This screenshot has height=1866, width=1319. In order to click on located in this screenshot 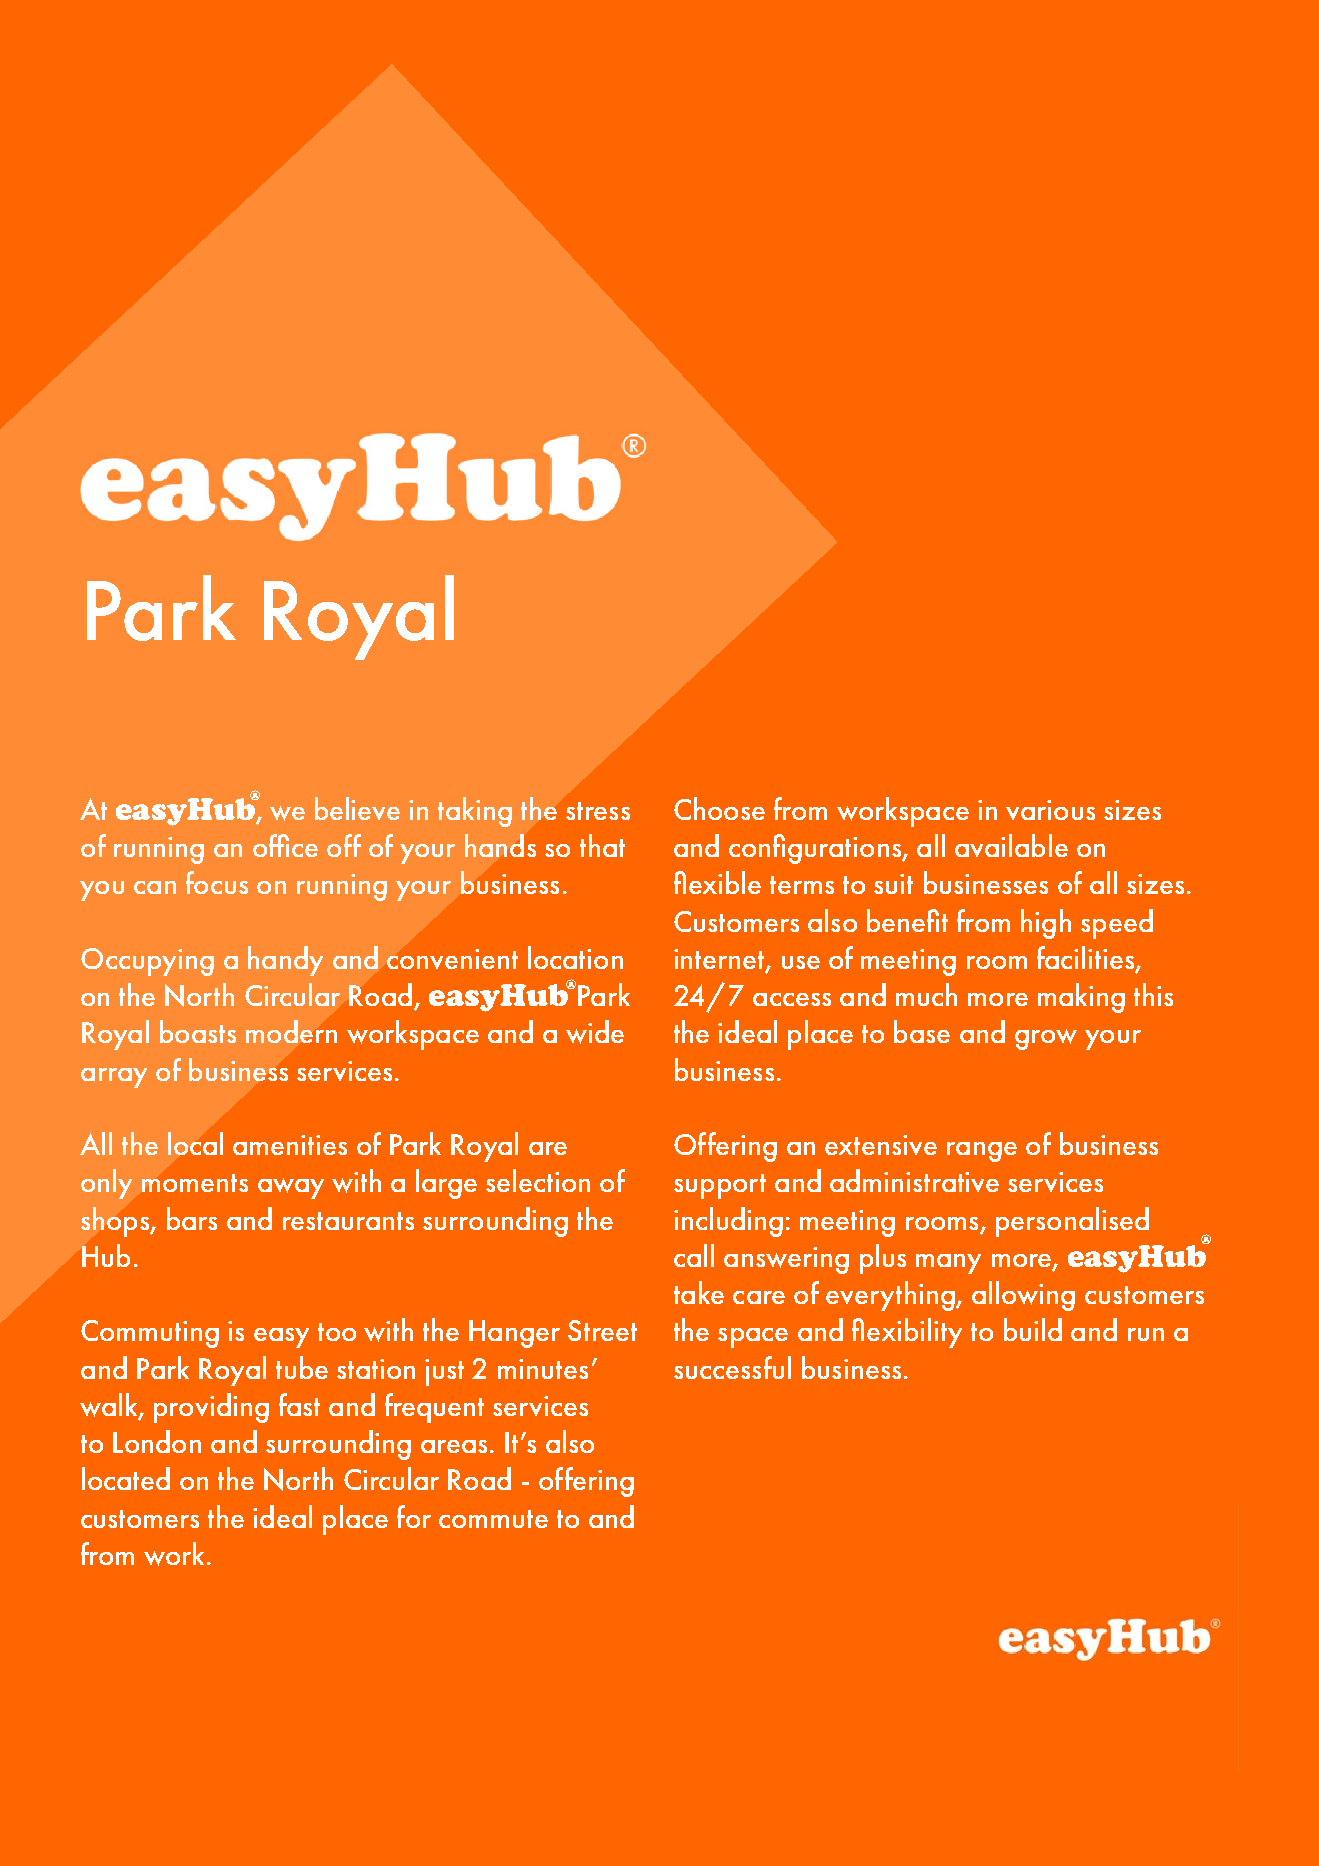, I will do `click(126, 1478)`.
